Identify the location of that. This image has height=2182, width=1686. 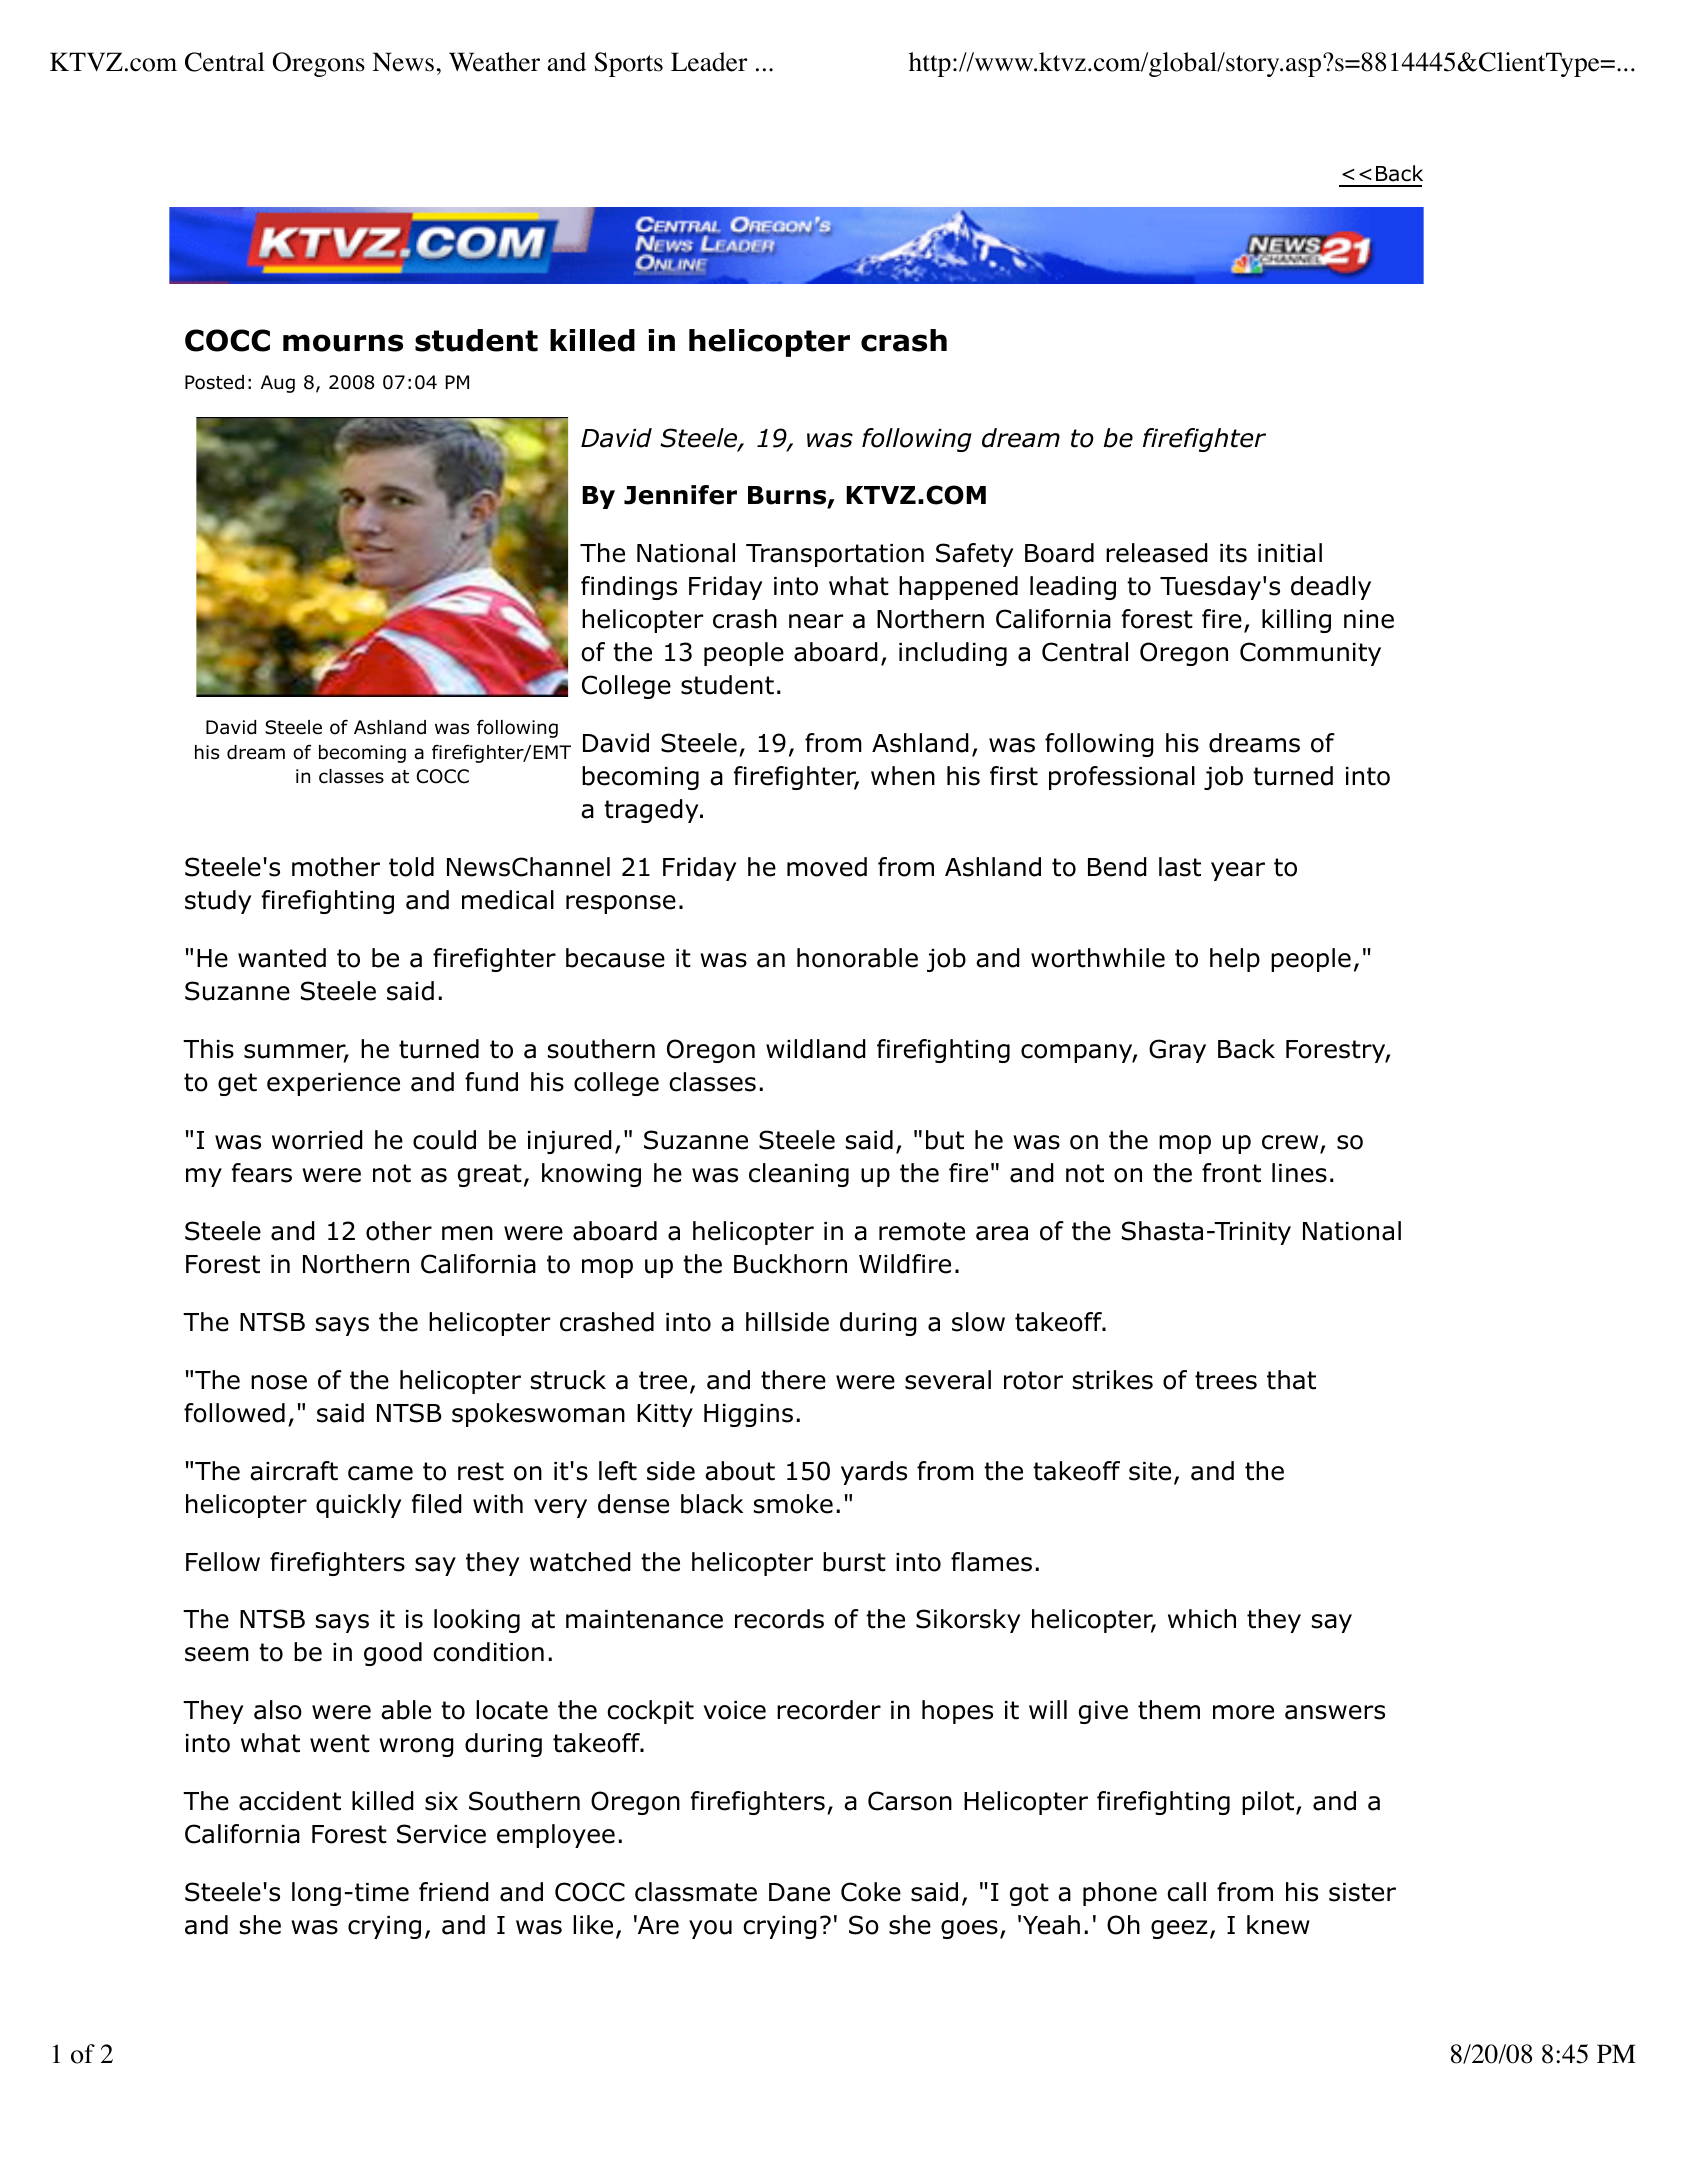
(1291, 1380).
